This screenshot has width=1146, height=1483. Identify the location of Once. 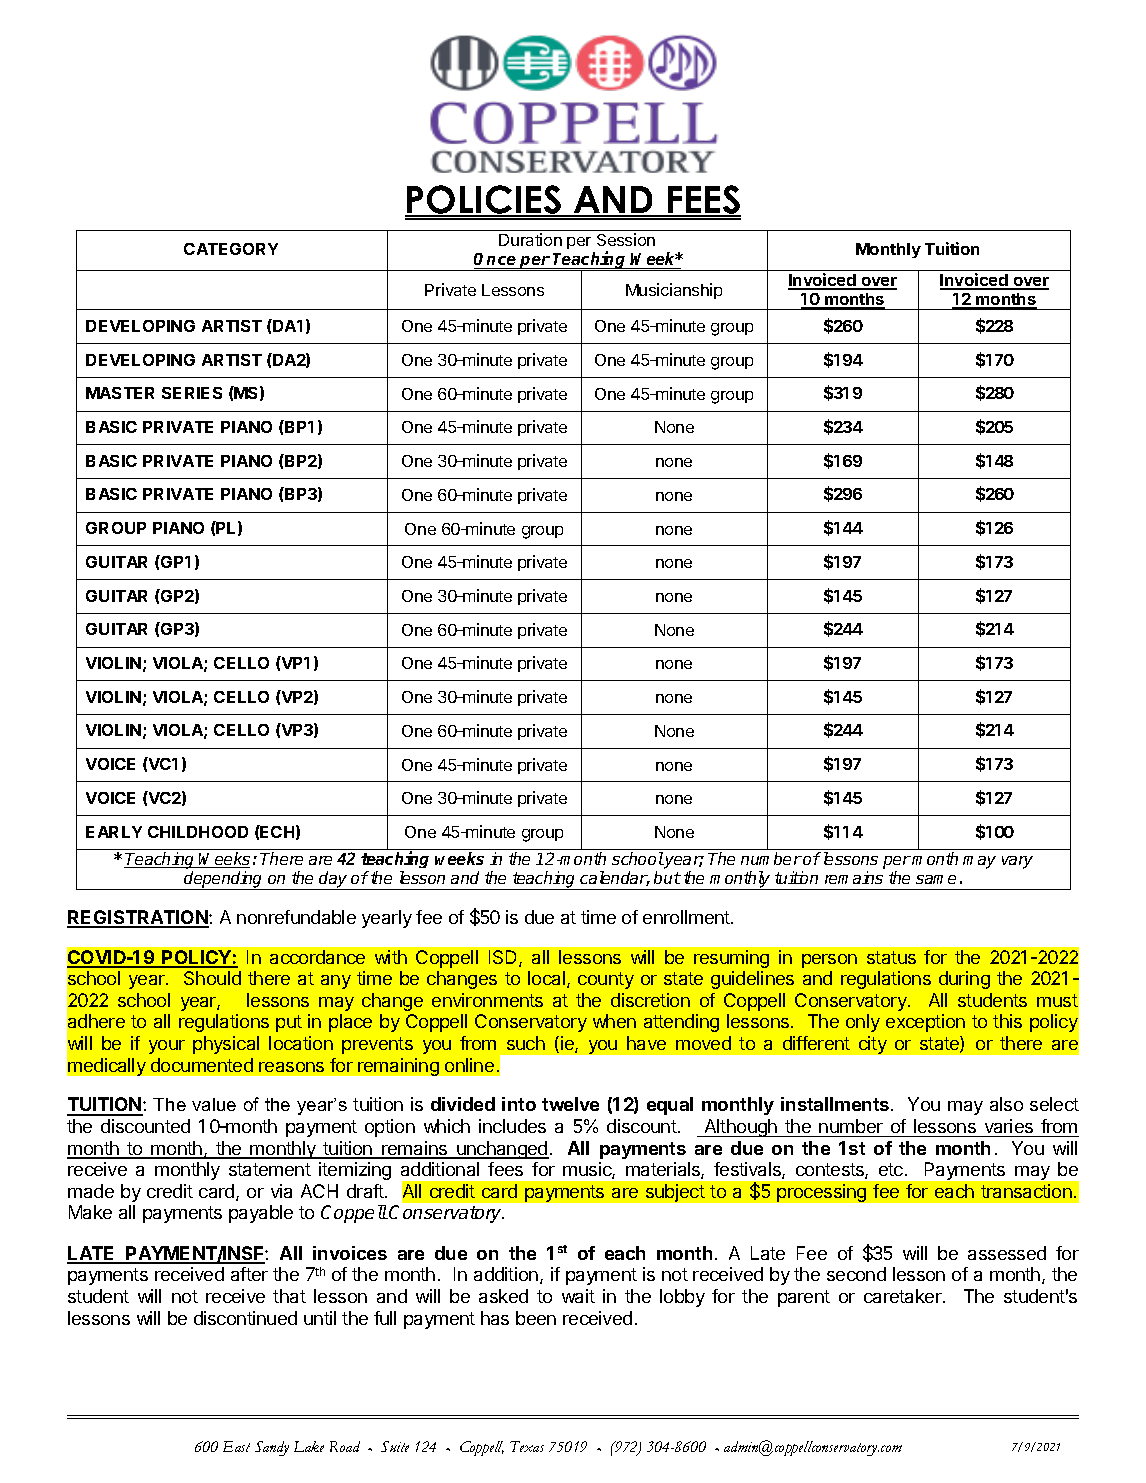
(496, 261).
